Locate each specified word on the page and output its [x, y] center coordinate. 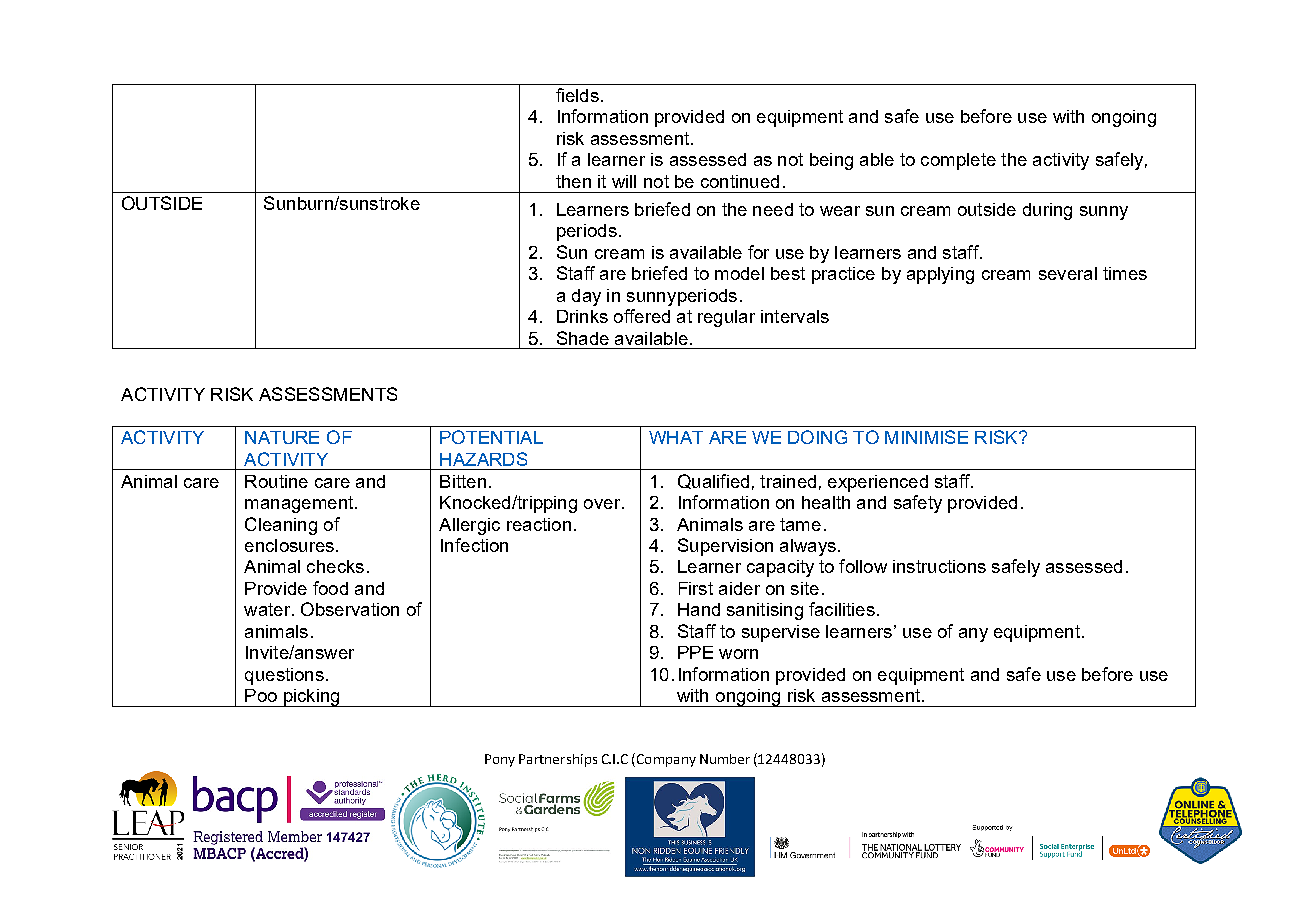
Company [665, 760]
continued [740, 181]
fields [577, 95]
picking [311, 698]
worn [738, 654]
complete [958, 161]
